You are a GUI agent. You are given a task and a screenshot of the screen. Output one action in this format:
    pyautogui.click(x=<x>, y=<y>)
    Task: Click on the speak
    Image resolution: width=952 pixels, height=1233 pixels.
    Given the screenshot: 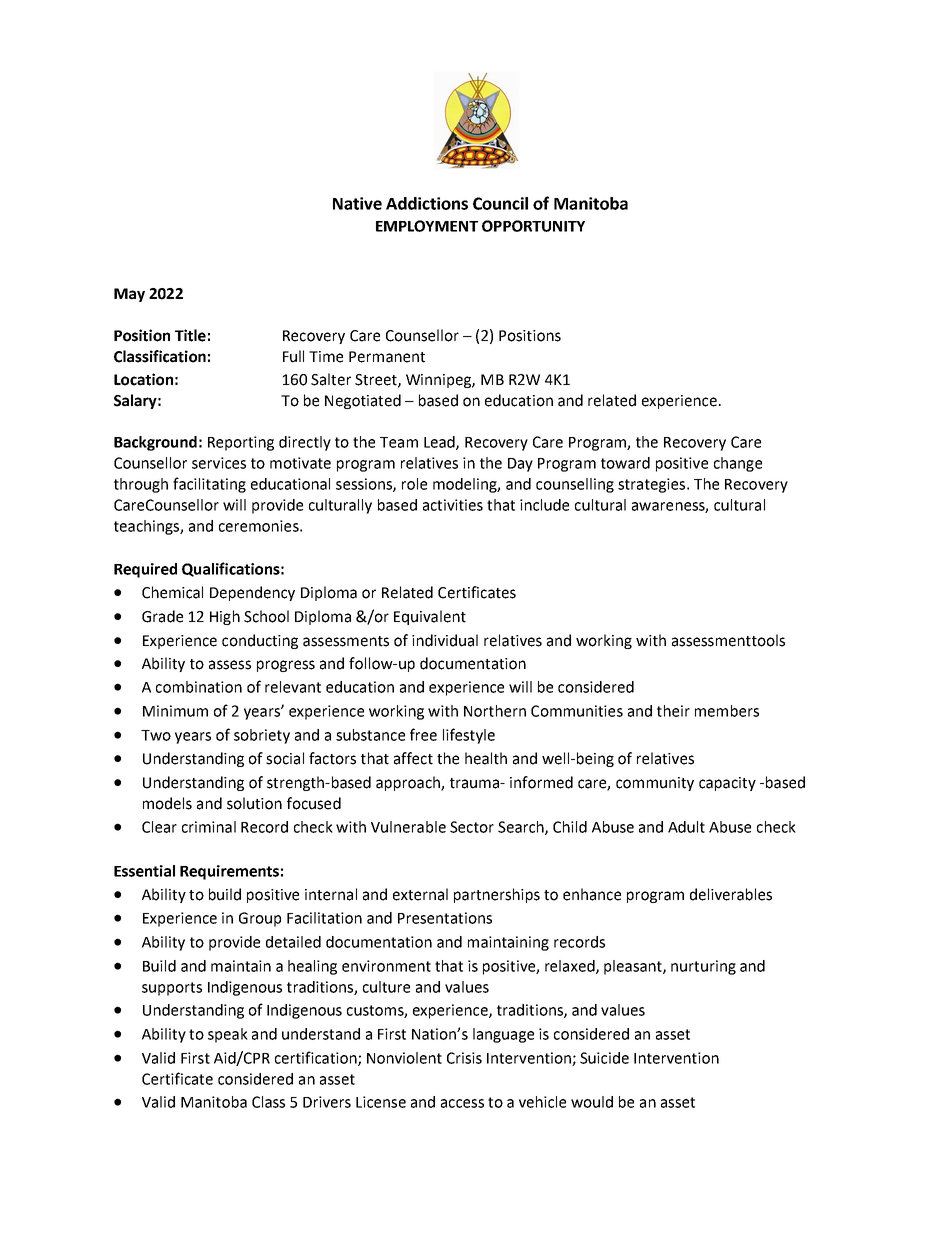 What is the action you would take?
    pyautogui.click(x=228, y=1035)
